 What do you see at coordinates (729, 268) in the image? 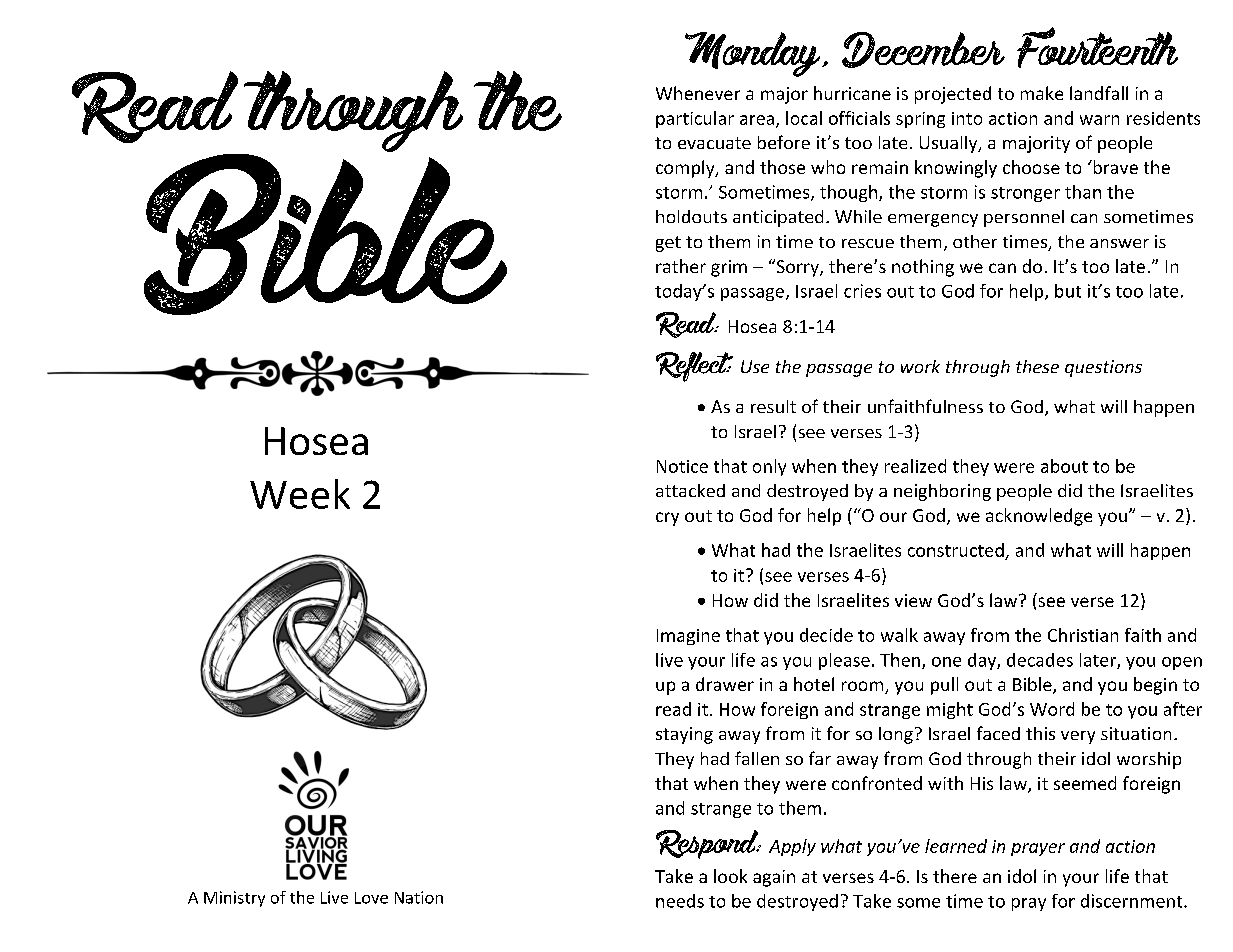
I see `grim` at bounding box center [729, 268].
